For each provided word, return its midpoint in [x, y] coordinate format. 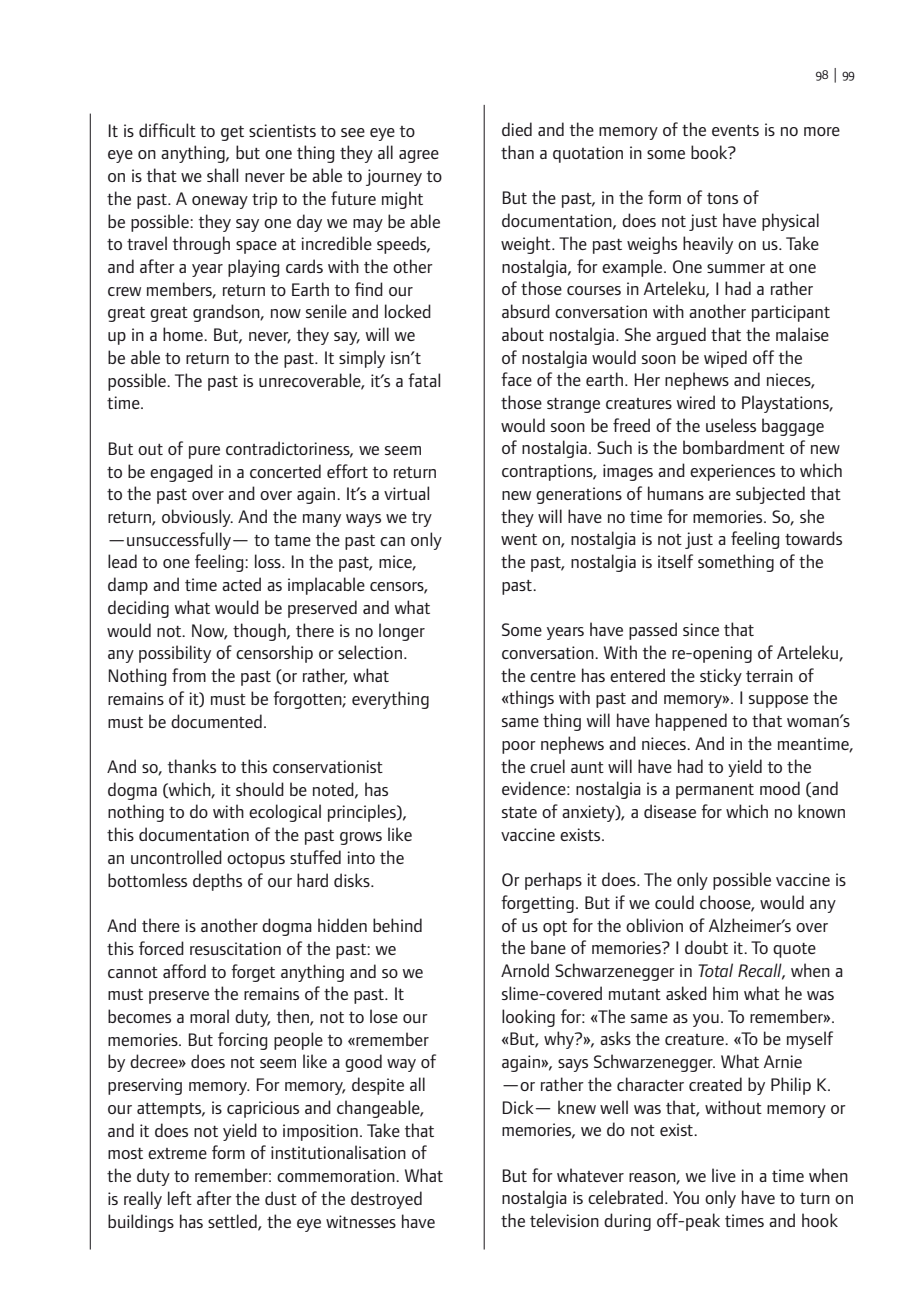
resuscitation [235, 948]
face [516, 379]
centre [553, 676]
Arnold [525, 970]
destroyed [386, 1200]
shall [222, 175]
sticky [721, 677]
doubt [706, 947]
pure [204, 452]
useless [731, 425]
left [180, 1198]
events [735, 130]
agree [419, 156]
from [189, 675]
